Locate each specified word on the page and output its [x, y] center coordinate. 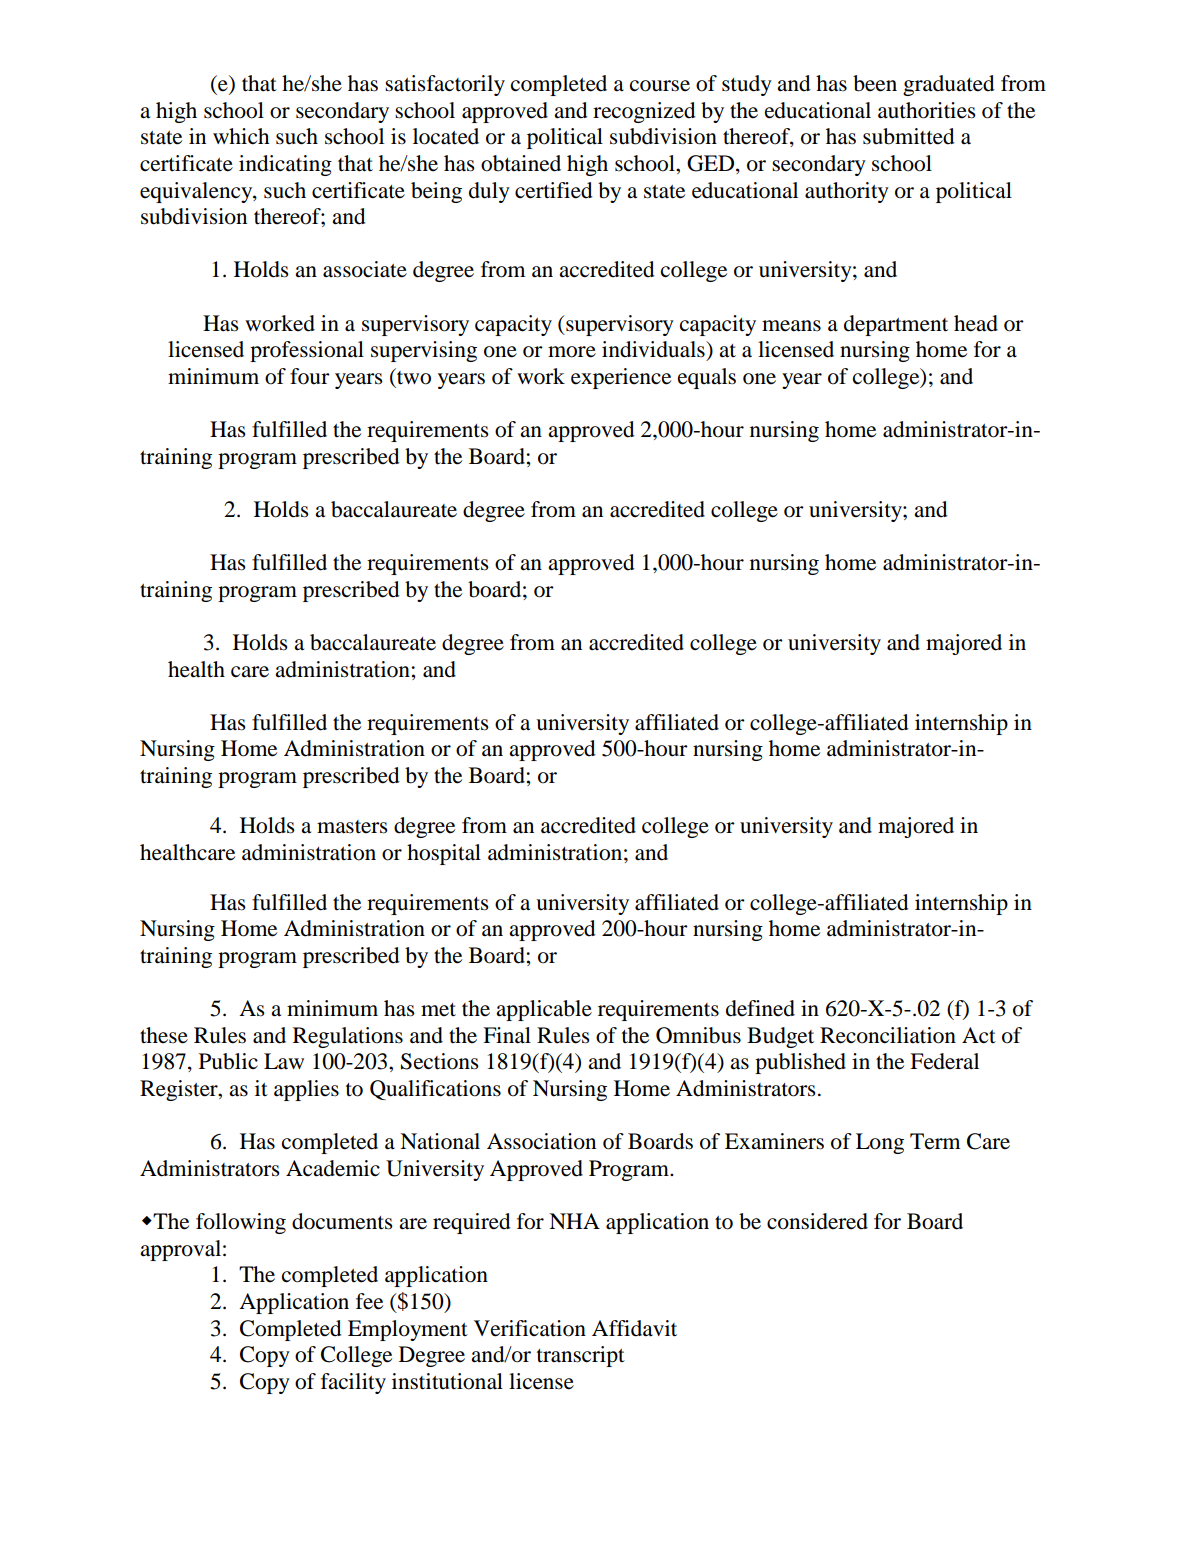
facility [353, 1383]
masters [352, 827]
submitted [909, 136]
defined [760, 1008]
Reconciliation [888, 1035]
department [896, 325]
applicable [544, 1010]
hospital [444, 854]
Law [284, 1061]
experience [621, 378]
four [310, 376]
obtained [521, 163]
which [241, 136]
